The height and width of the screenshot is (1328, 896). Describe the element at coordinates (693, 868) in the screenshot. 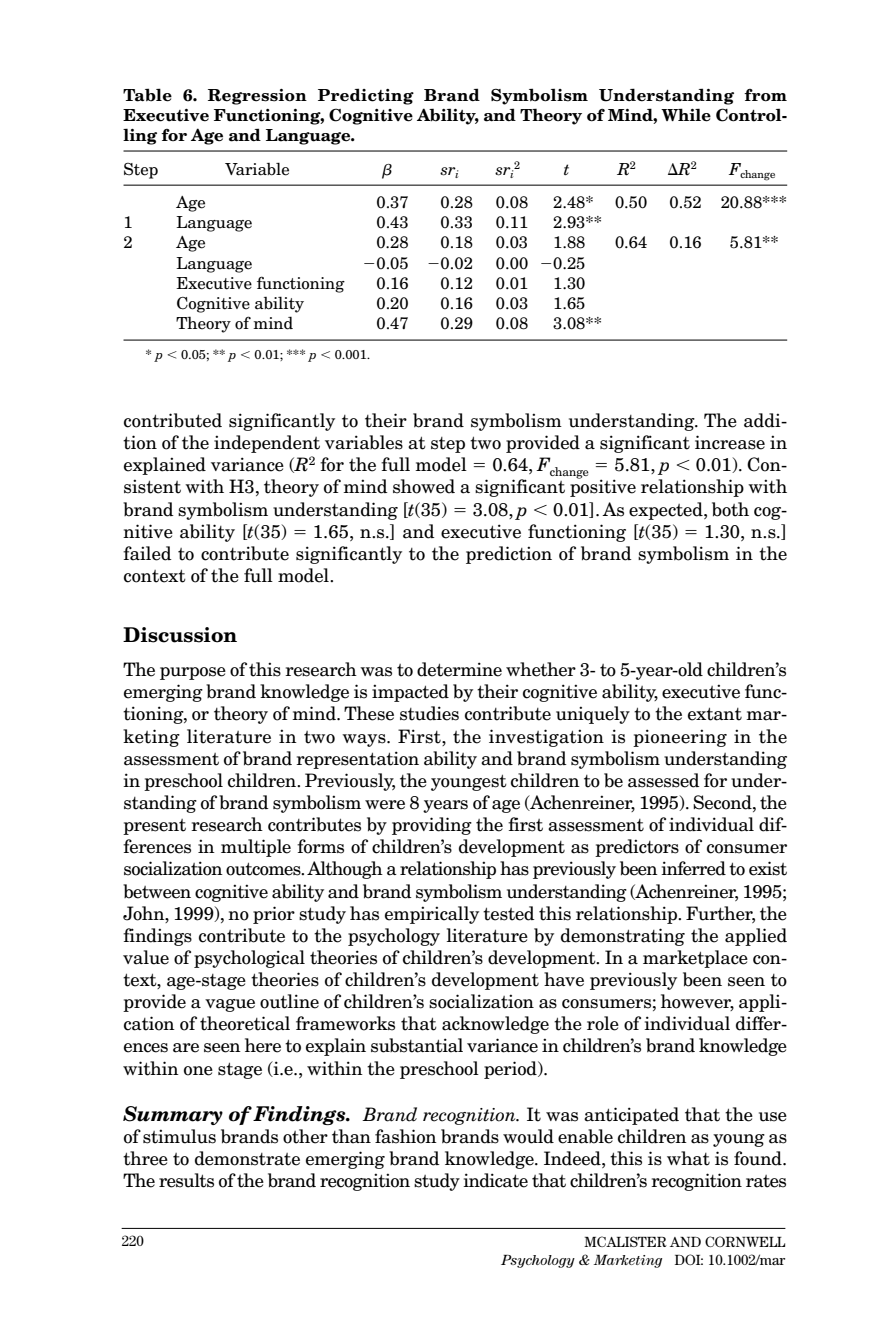

I see `inferred` at that location.
